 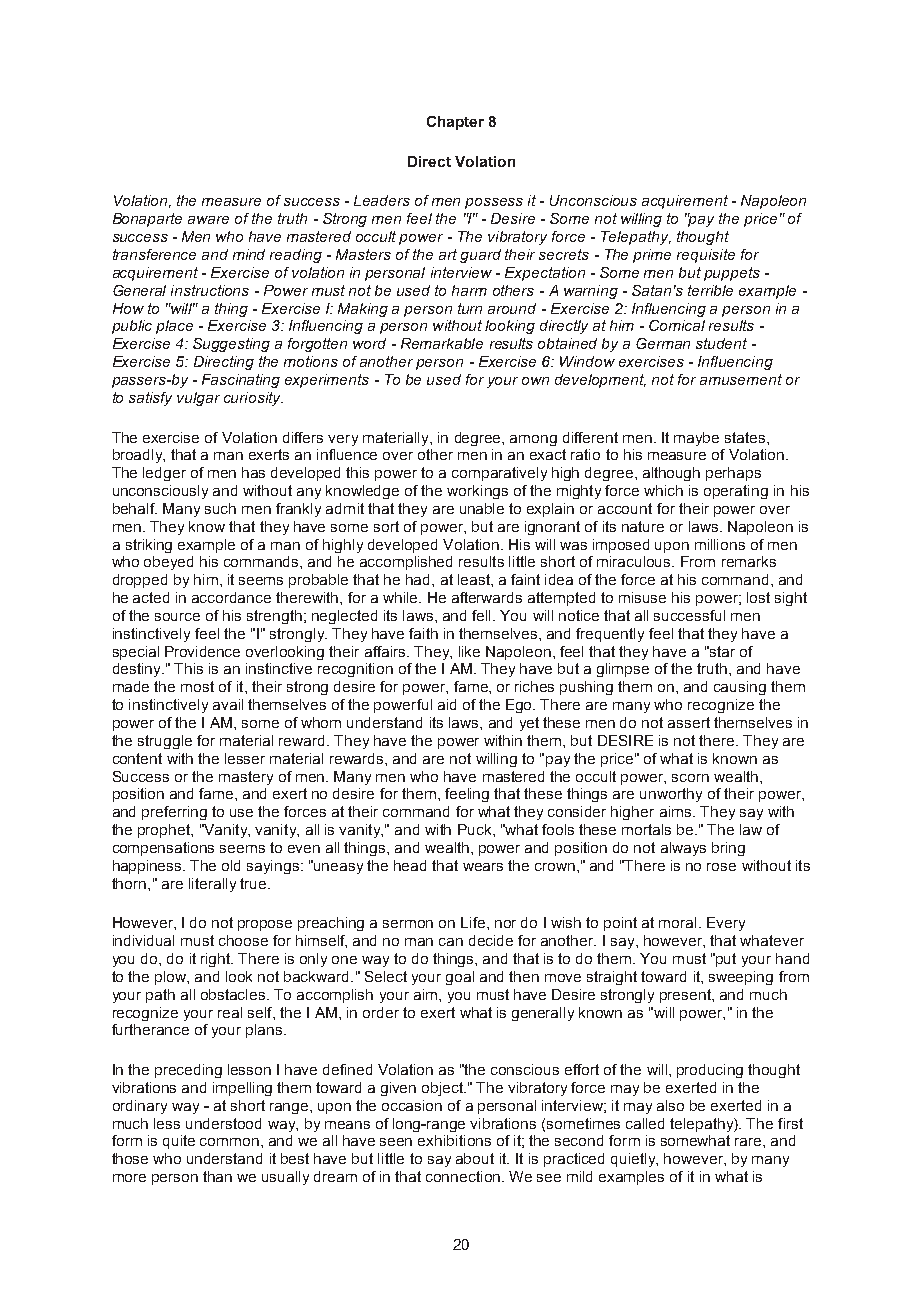 I want to click on preferring, so click(x=174, y=813).
